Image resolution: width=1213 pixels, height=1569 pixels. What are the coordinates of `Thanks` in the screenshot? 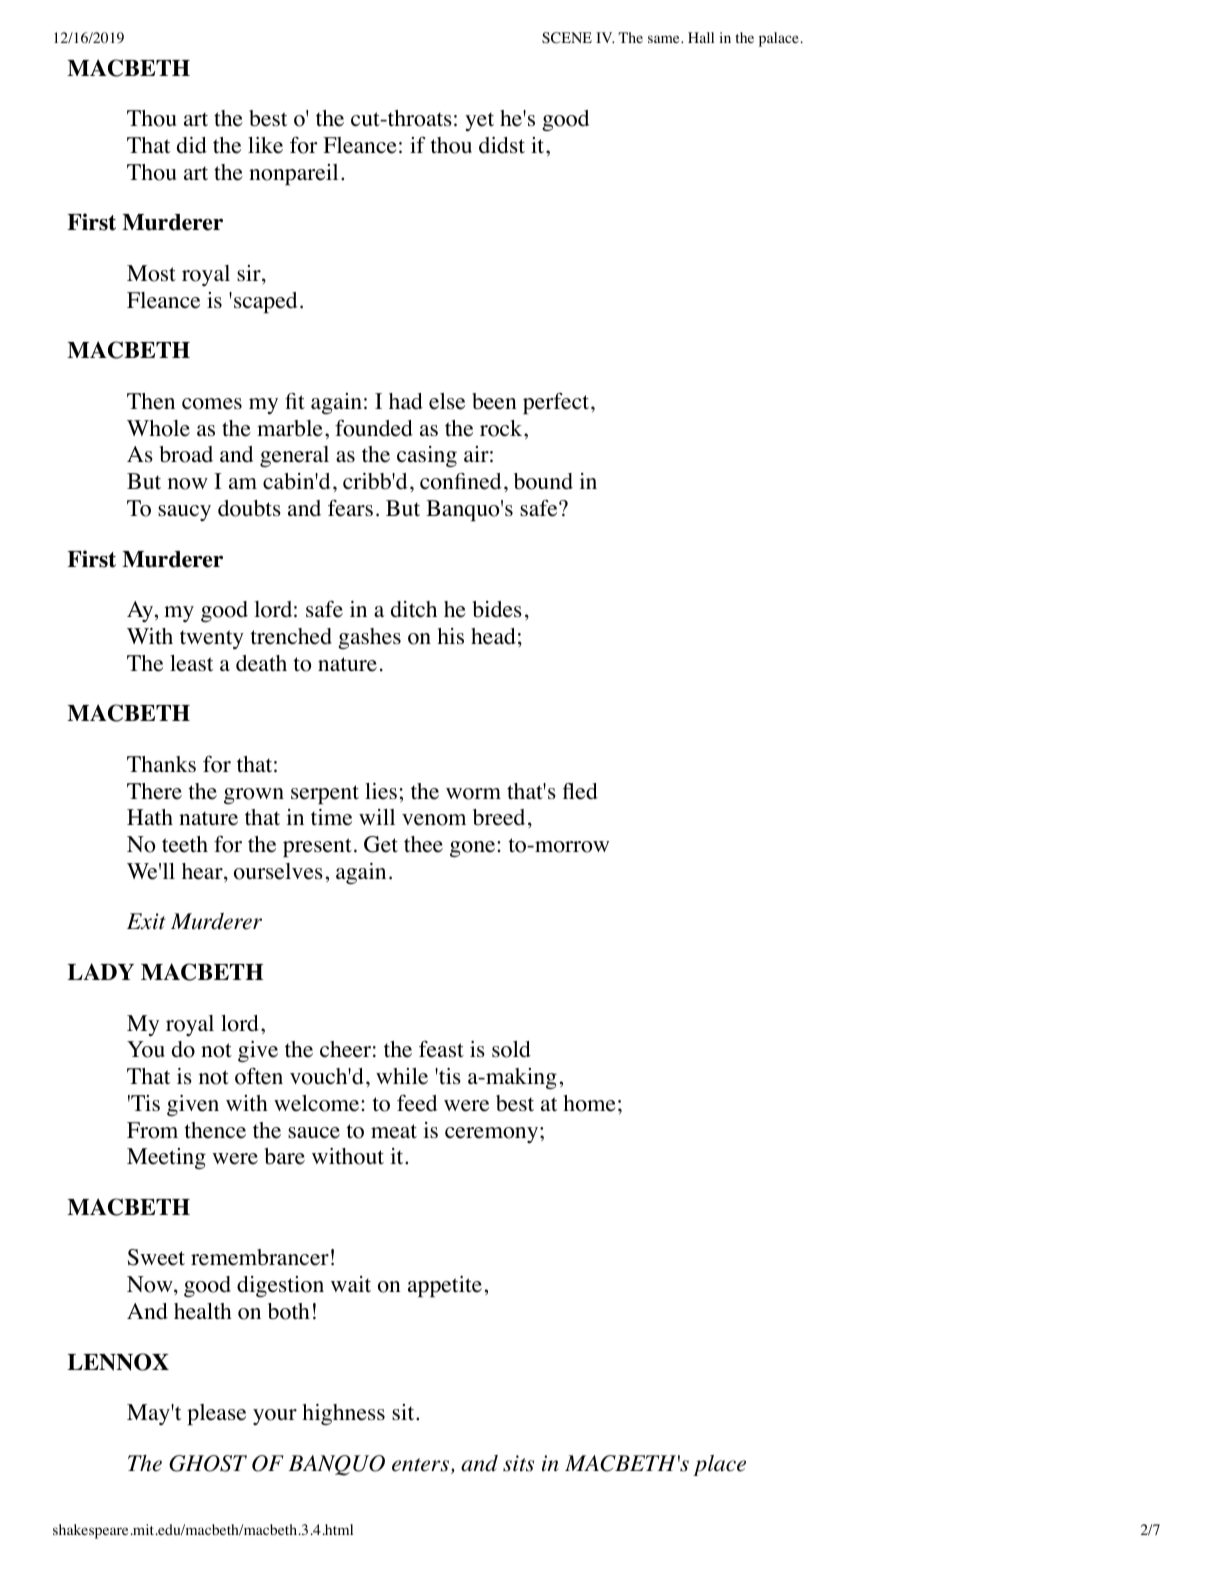 It's located at (161, 764).
